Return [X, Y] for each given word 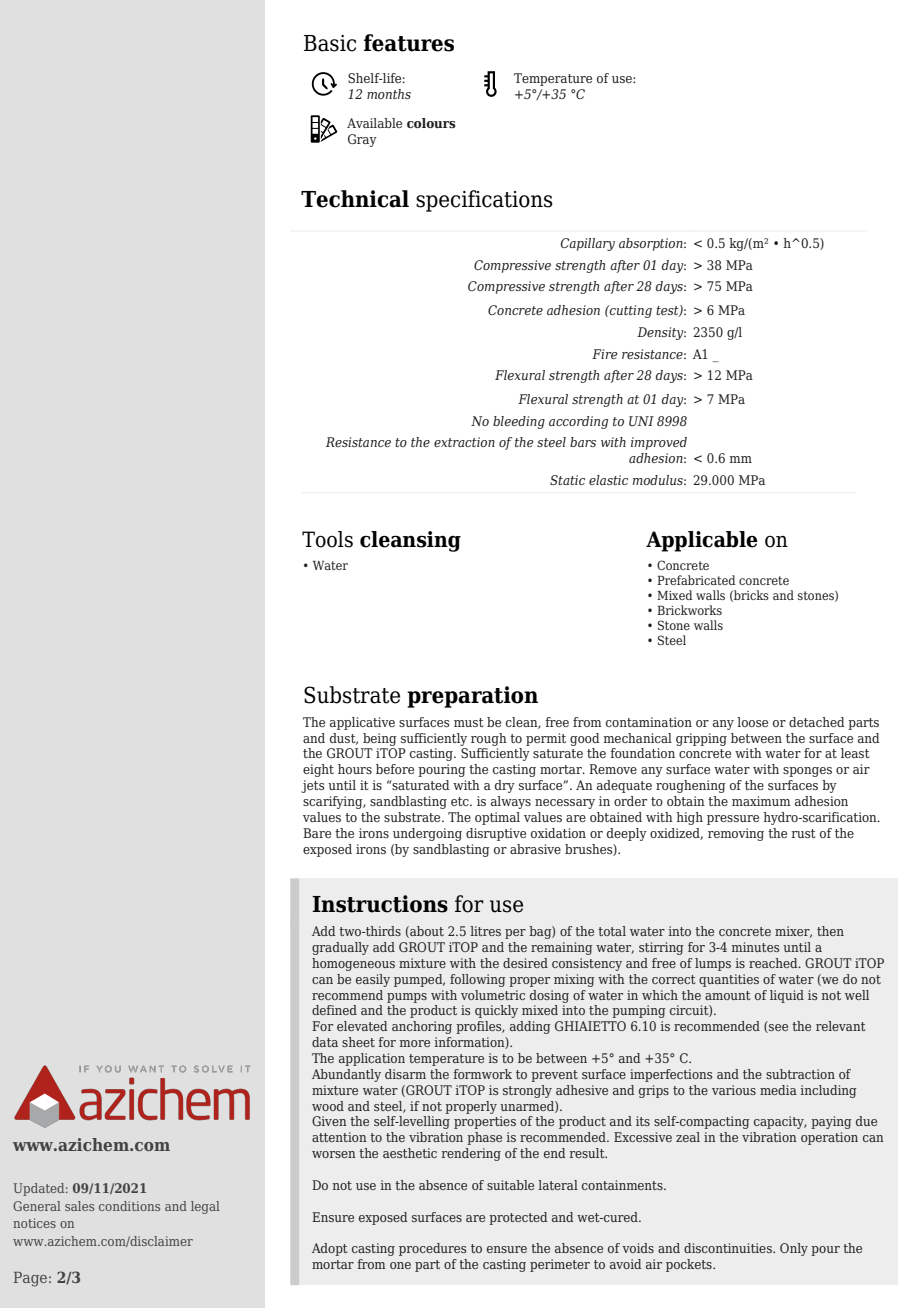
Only [794, 1249]
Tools [327, 539]
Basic [330, 43]
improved [659, 443]
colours [431, 123]
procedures [432, 1249]
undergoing [427, 834]
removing [736, 834]
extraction [464, 442]
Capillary [588, 244]
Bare [317, 833]
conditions [129, 1206]
